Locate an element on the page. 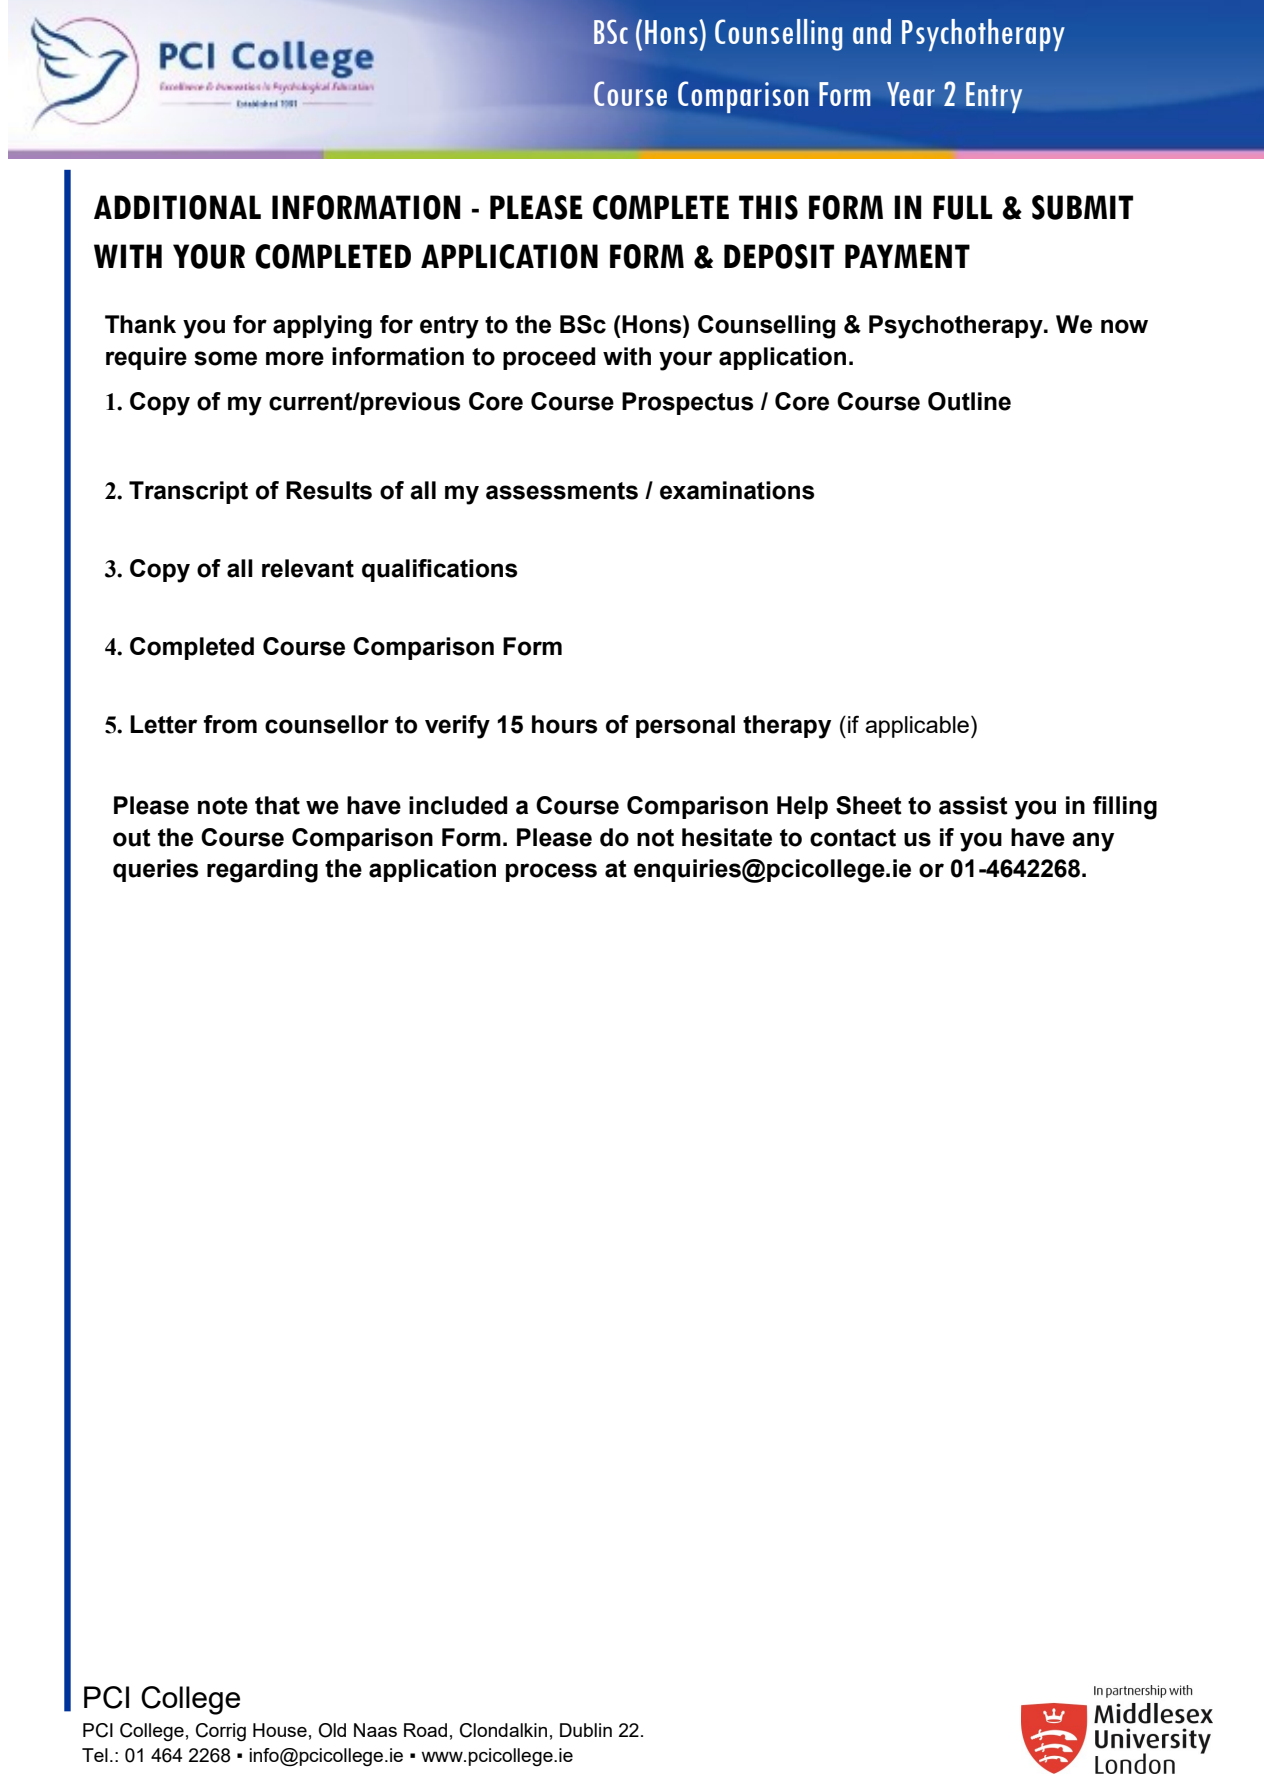 The width and height of the document is (1264, 1788). Dublin is located at coordinates (586, 1730).
